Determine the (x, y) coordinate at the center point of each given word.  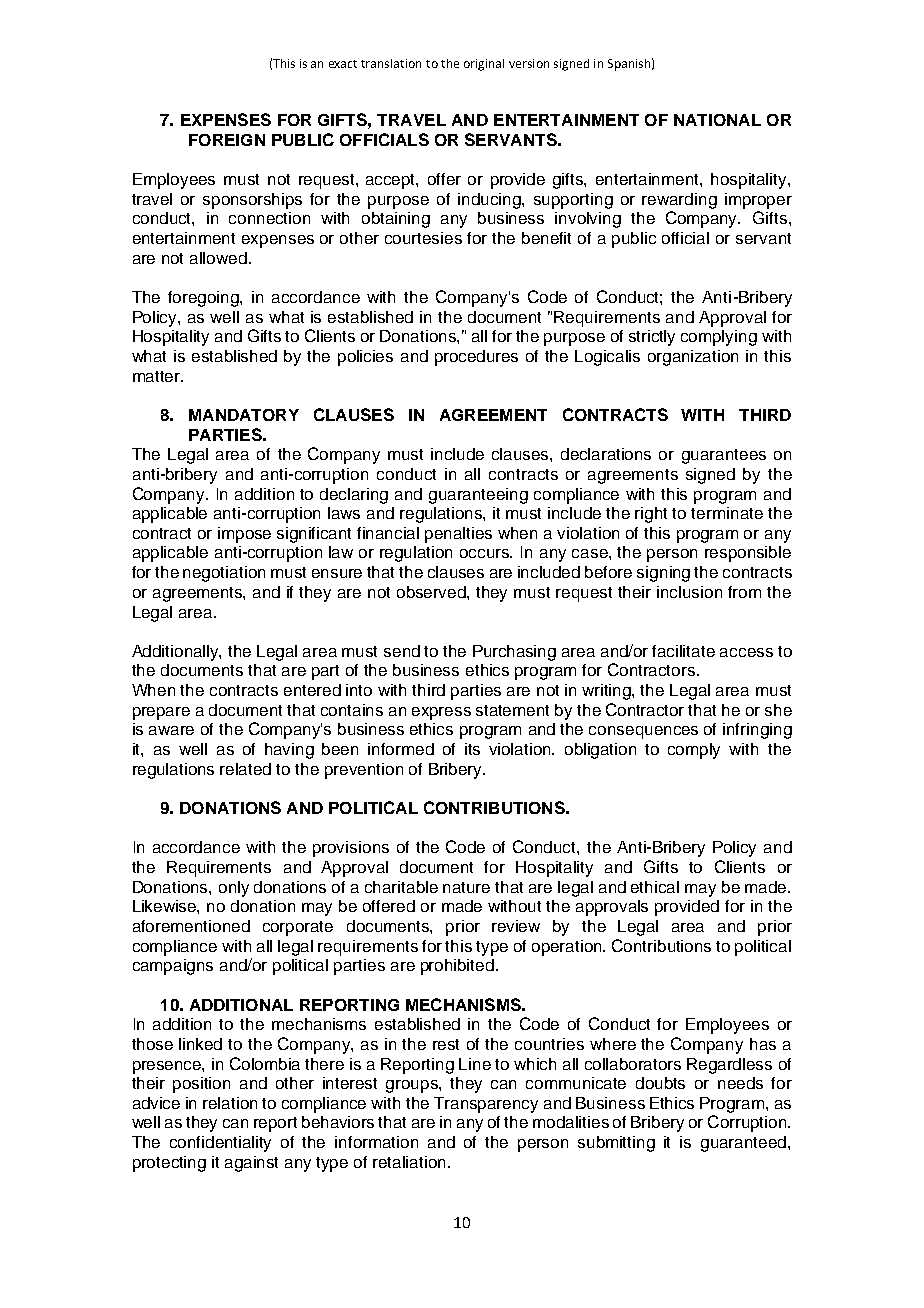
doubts (660, 1083)
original (484, 65)
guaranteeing (478, 496)
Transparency (486, 1105)
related (245, 769)
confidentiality (220, 1144)
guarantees (724, 456)
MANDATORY (244, 415)
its (472, 749)
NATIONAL (717, 120)
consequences (643, 732)
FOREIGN (227, 140)
